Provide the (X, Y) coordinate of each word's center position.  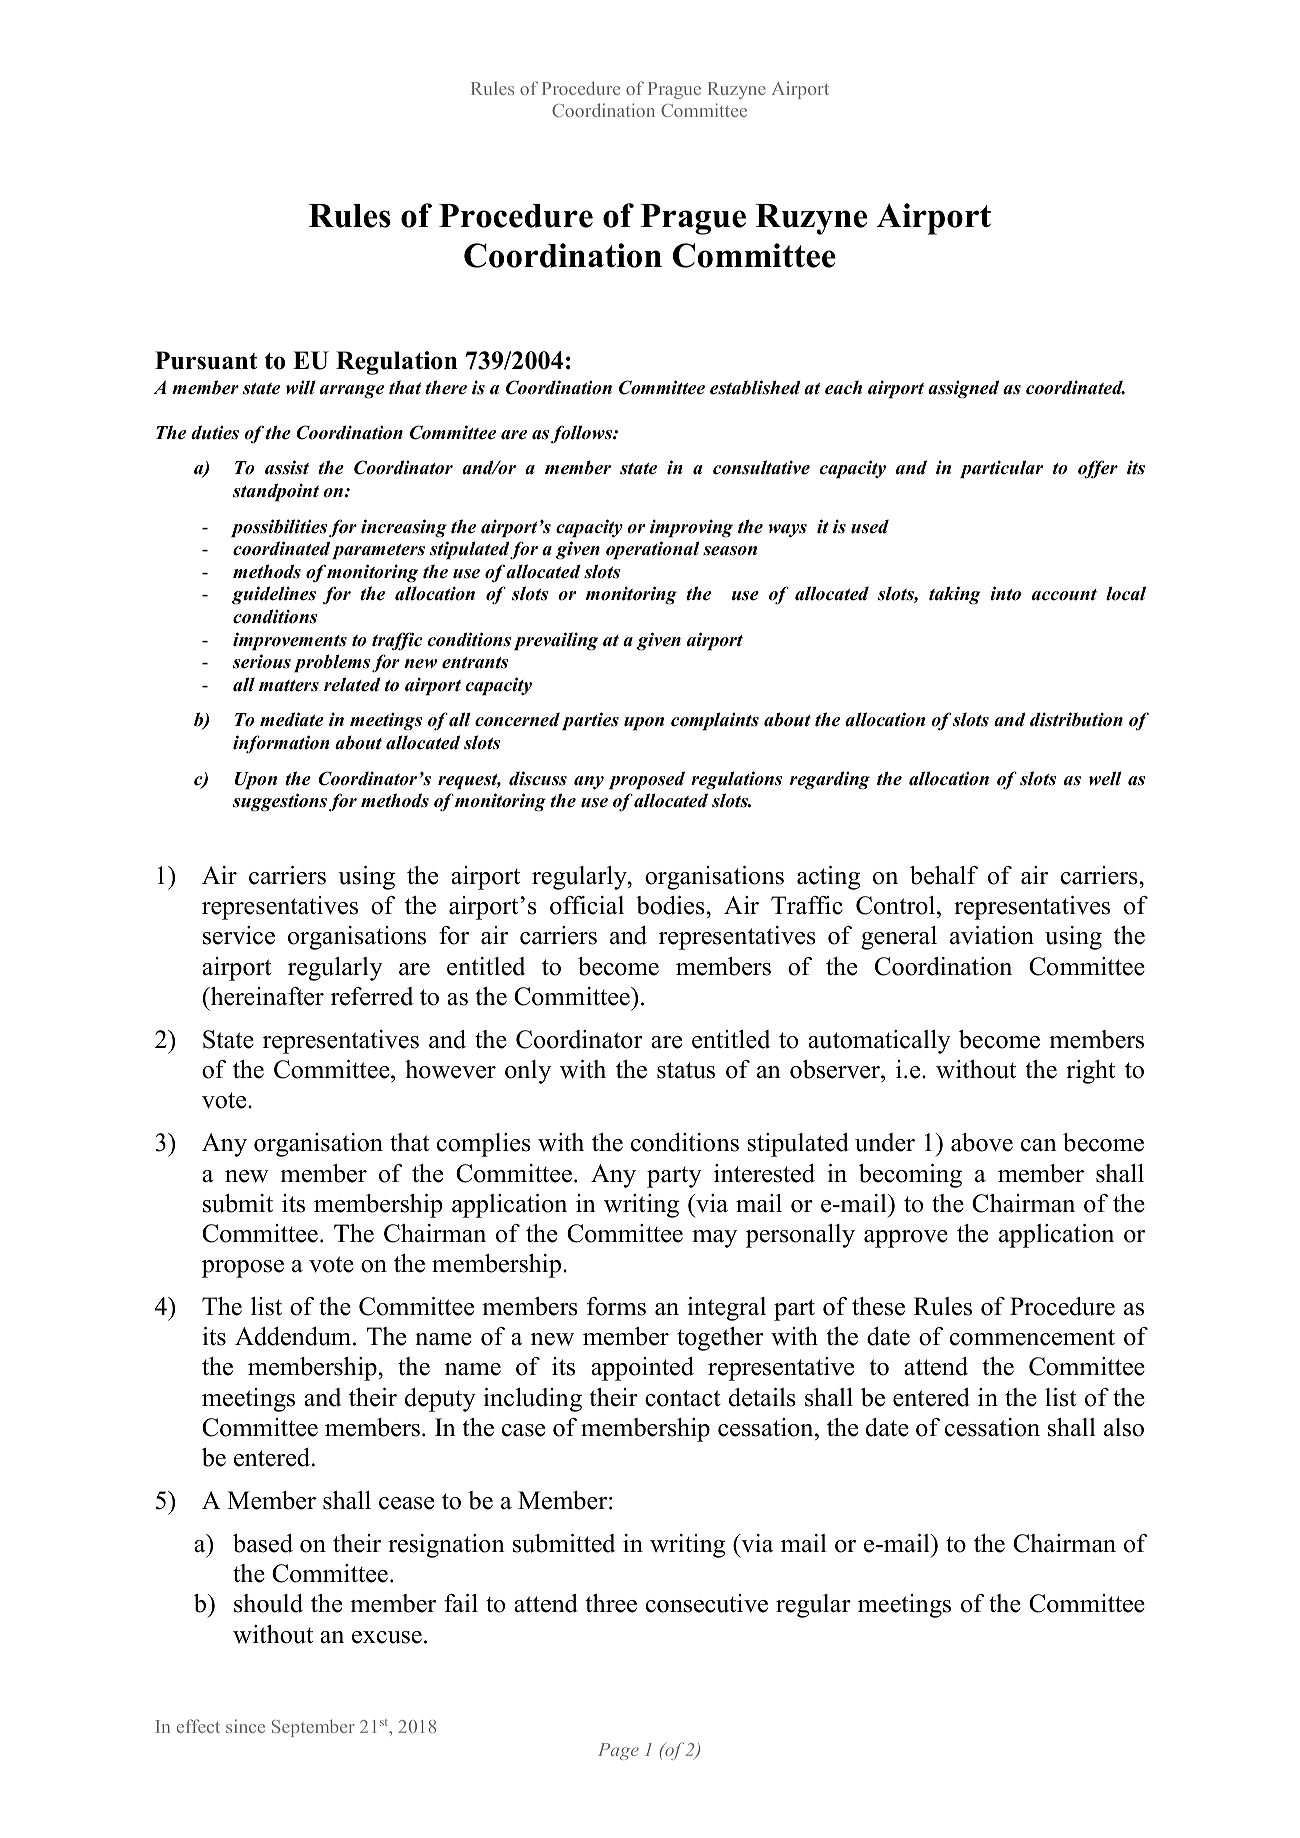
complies (484, 1145)
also (1124, 1427)
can (1039, 1145)
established (755, 387)
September (313, 1728)
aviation (992, 935)
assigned (963, 389)
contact (682, 1398)
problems (332, 663)
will (301, 387)
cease (406, 1503)
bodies (671, 905)
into (1005, 593)
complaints (715, 721)
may (714, 1239)
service (239, 935)
